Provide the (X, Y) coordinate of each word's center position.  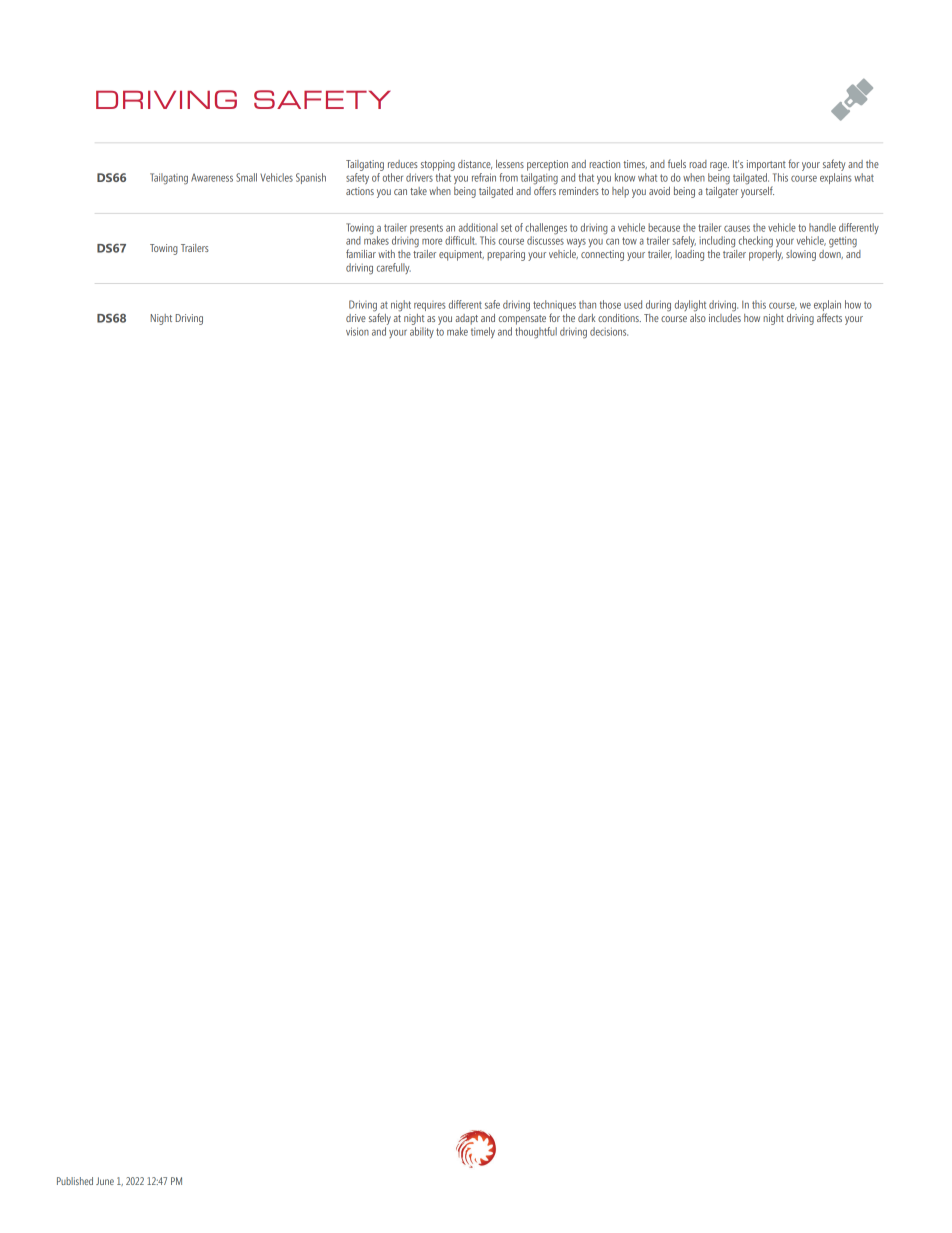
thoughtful (536, 333)
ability (422, 332)
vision (357, 331)
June (105, 1181)
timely (483, 332)
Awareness (212, 178)
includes (725, 316)
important (766, 165)
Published (75, 1181)
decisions (609, 331)
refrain (484, 177)
